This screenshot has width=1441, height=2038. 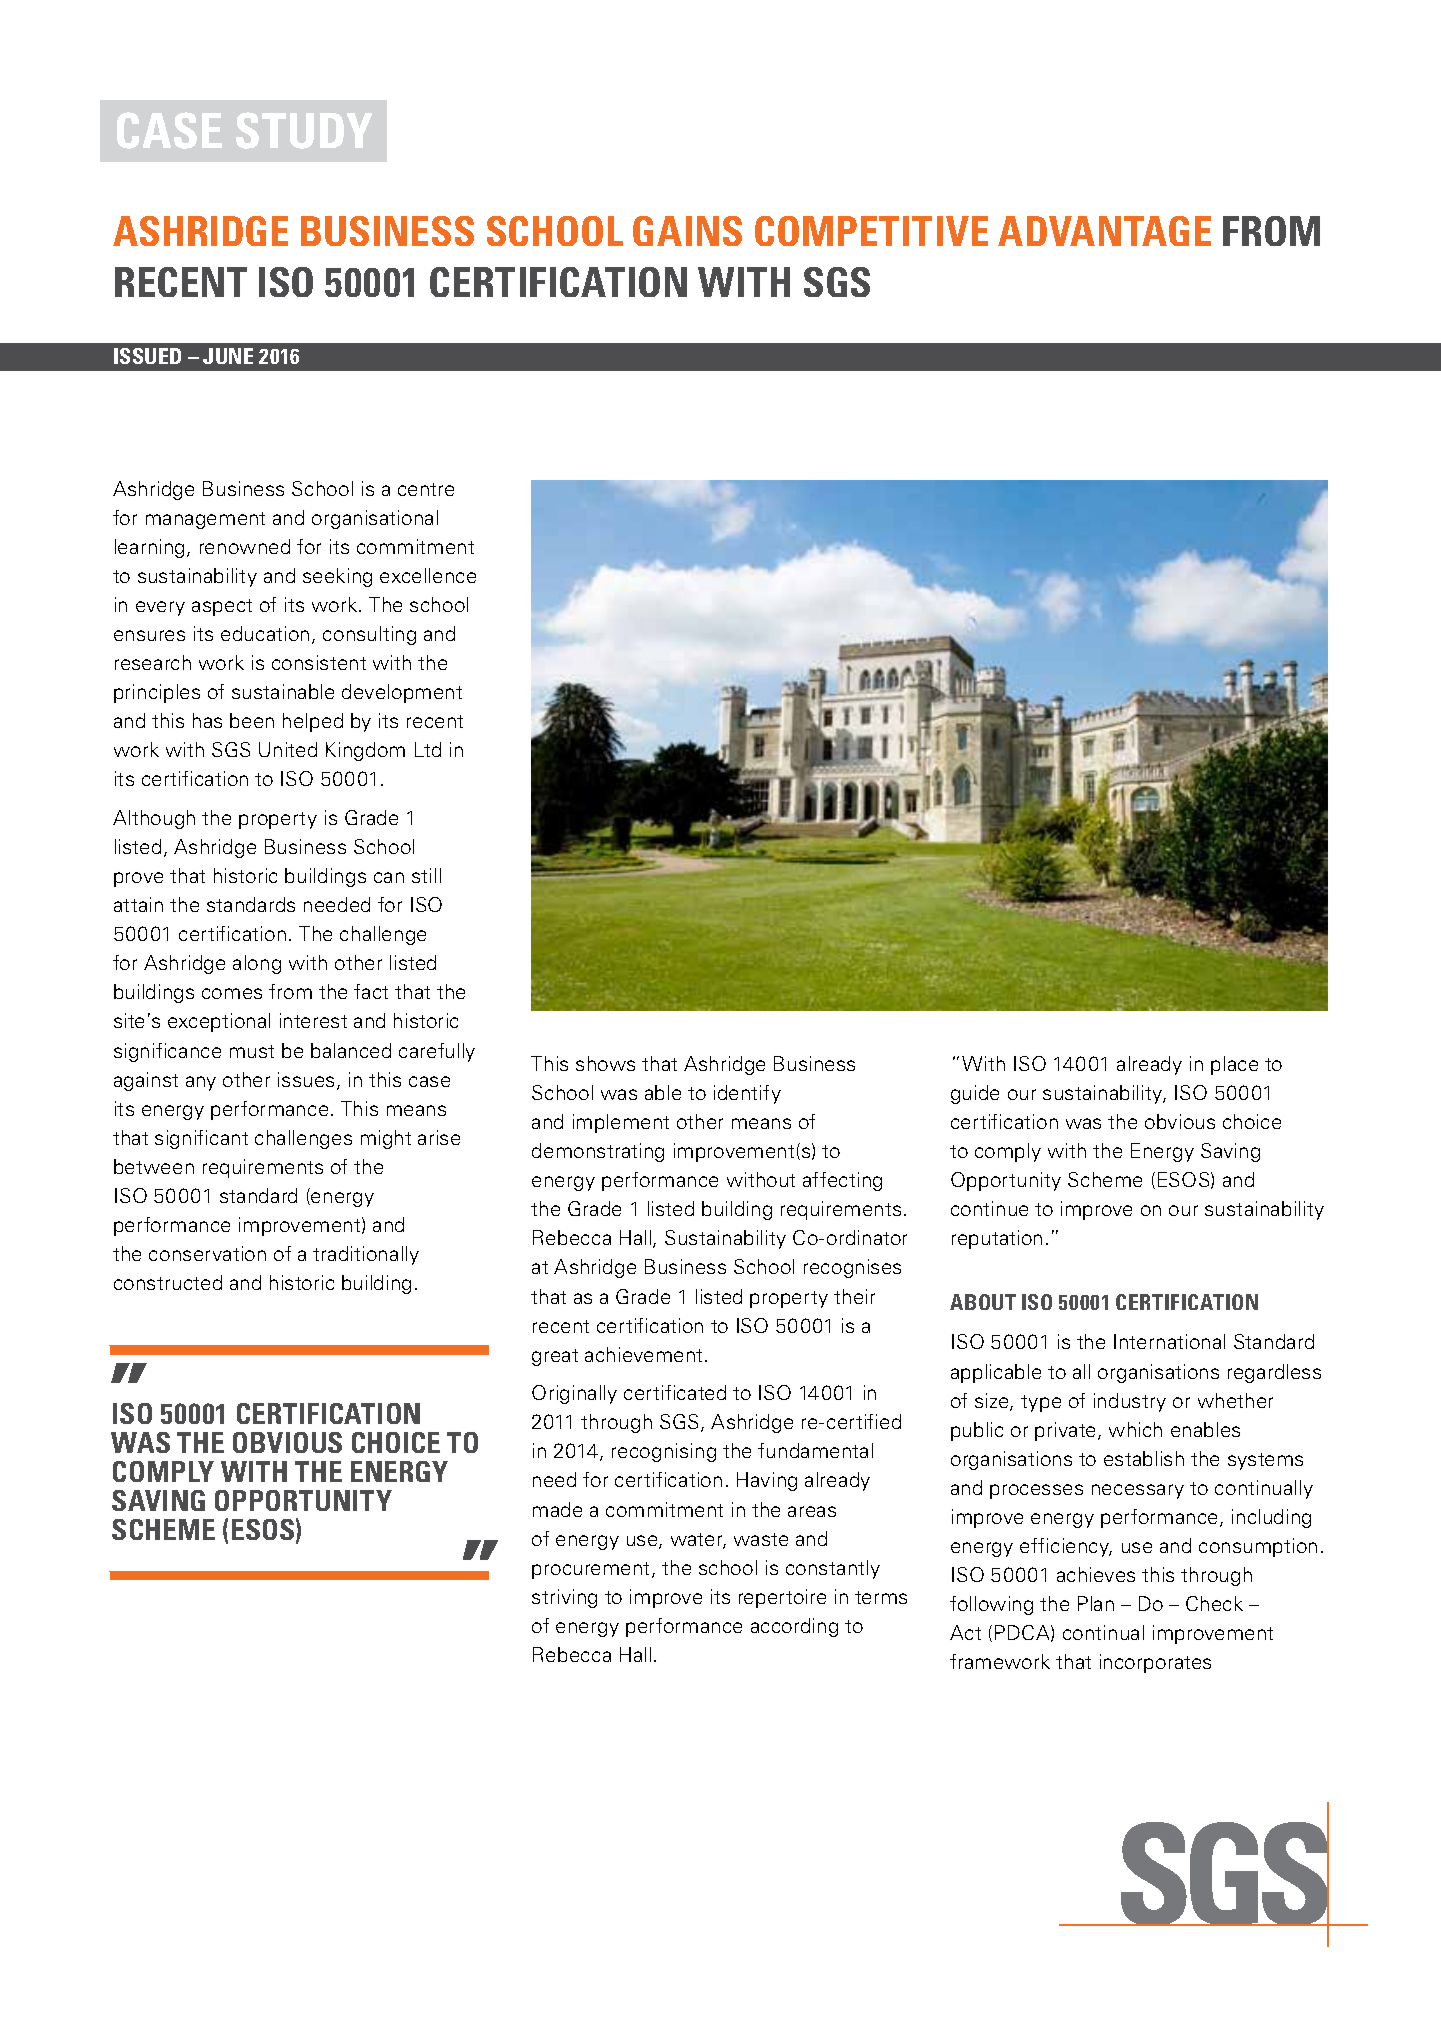 What do you see at coordinates (228, 356) in the screenshot?
I see `June` at bounding box center [228, 356].
